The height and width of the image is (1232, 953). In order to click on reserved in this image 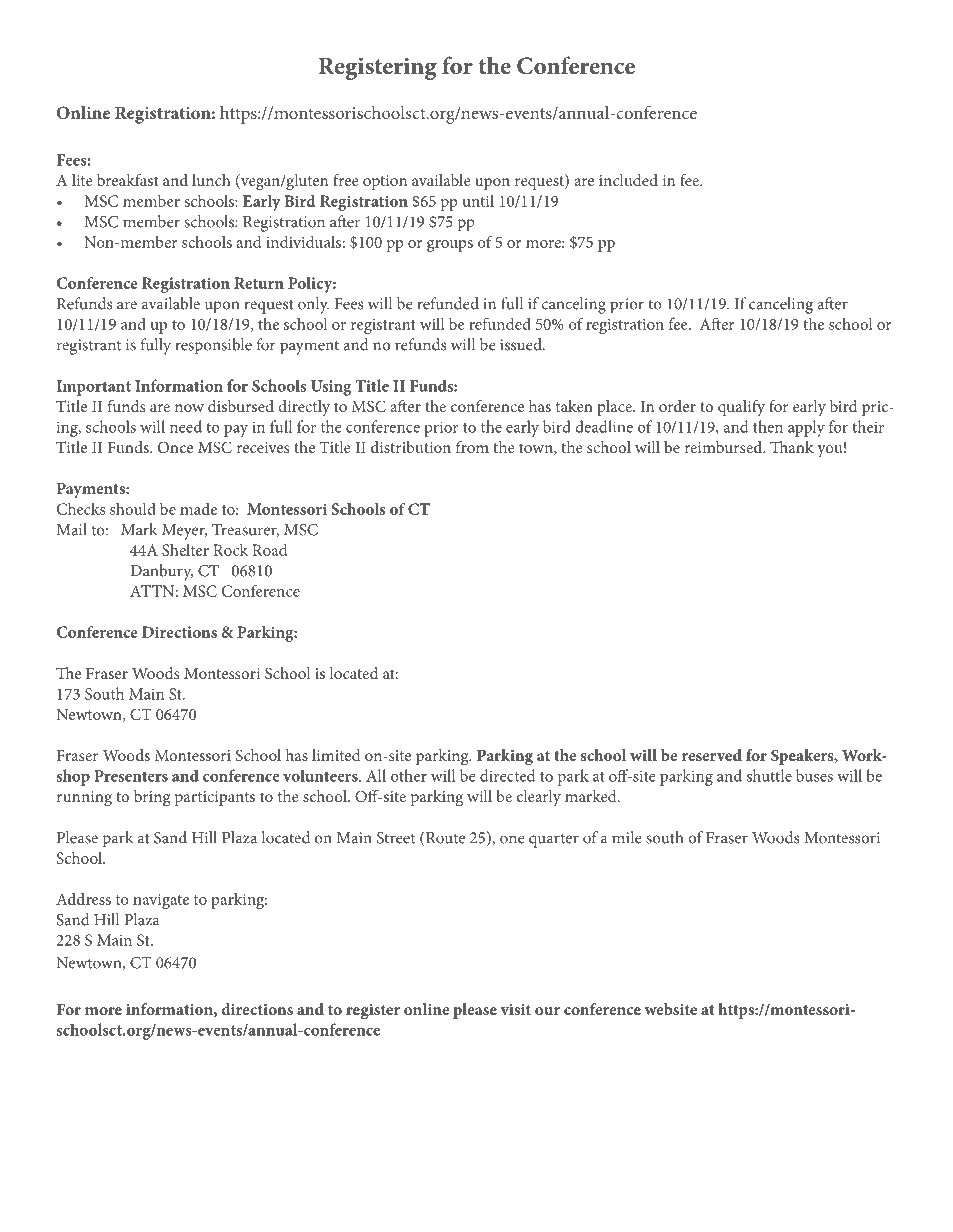, I will do `click(712, 755)`.
